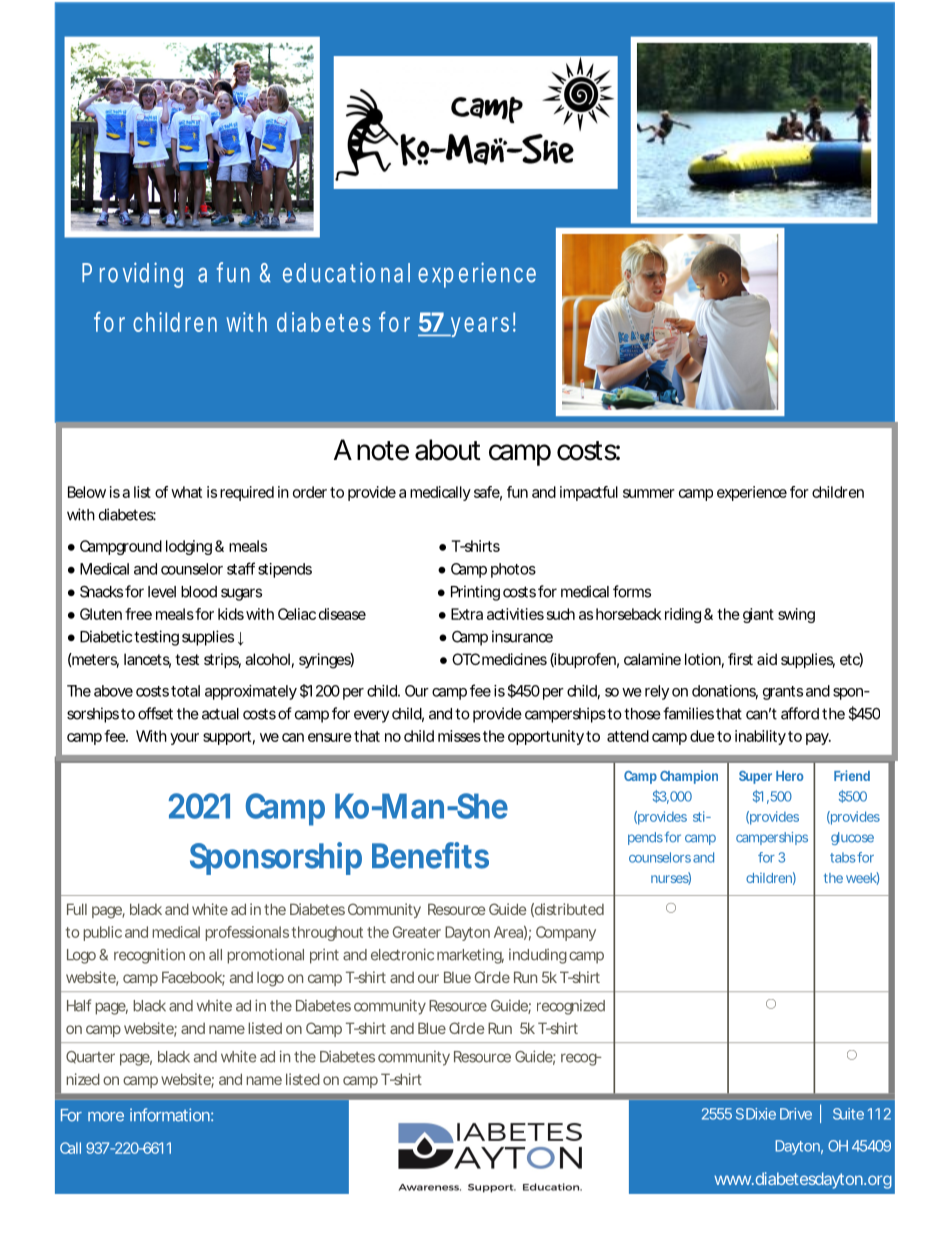  Describe the element at coordinates (346, 272) in the screenshot. I see `educational` at that location.
